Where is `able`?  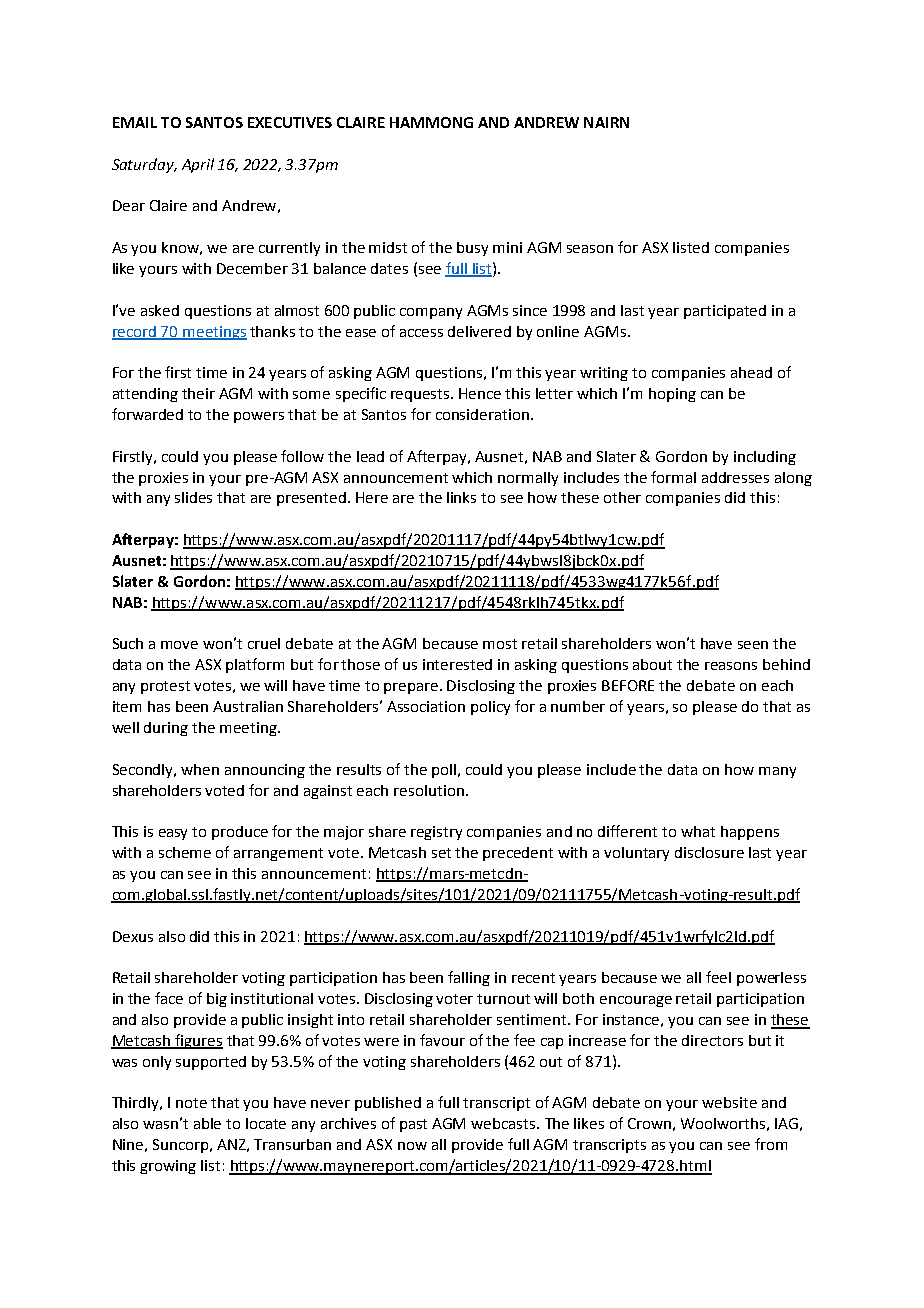 able is located at coordinates (207, 1123).
